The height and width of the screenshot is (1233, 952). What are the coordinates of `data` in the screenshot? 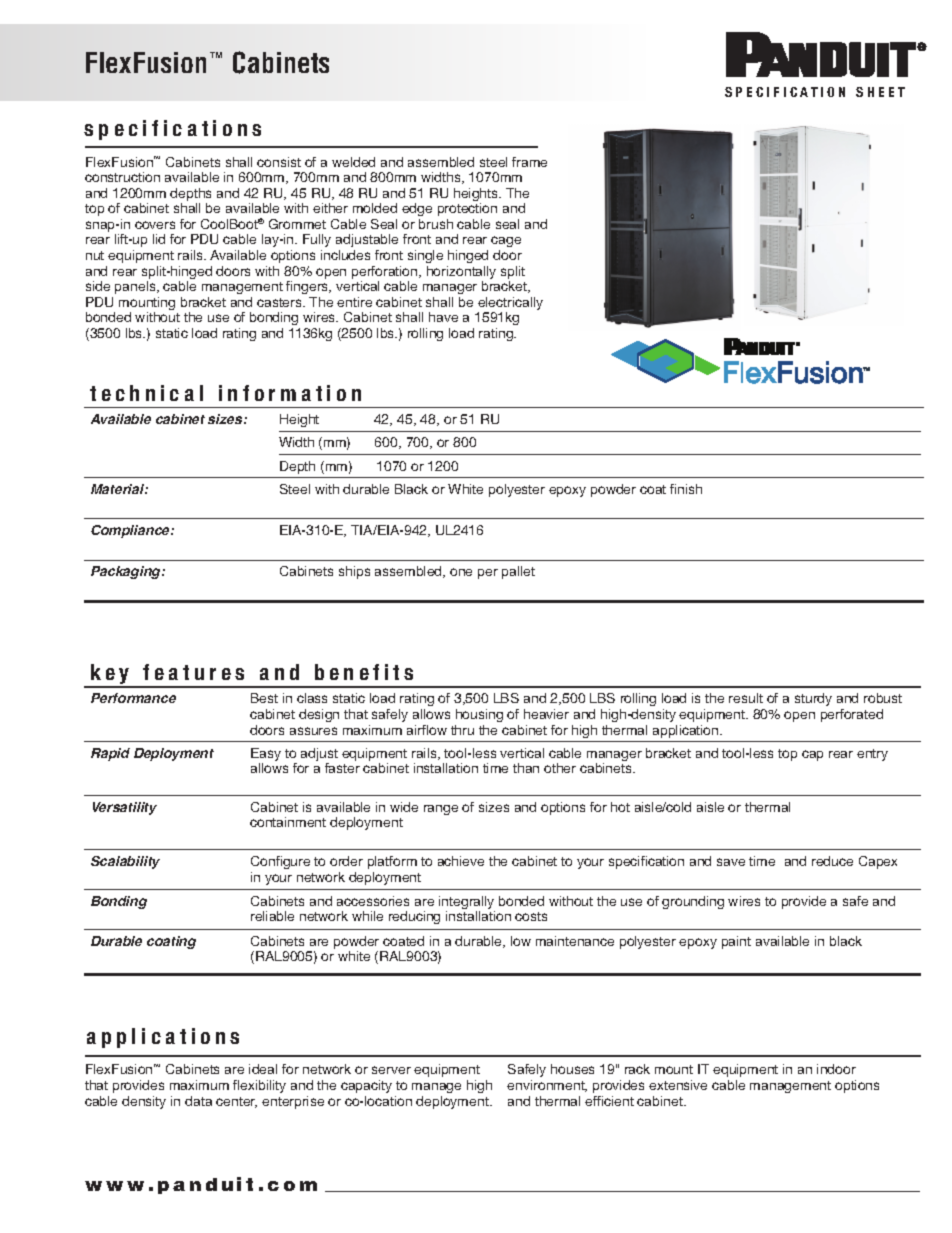 It's located at (198, 1101).
